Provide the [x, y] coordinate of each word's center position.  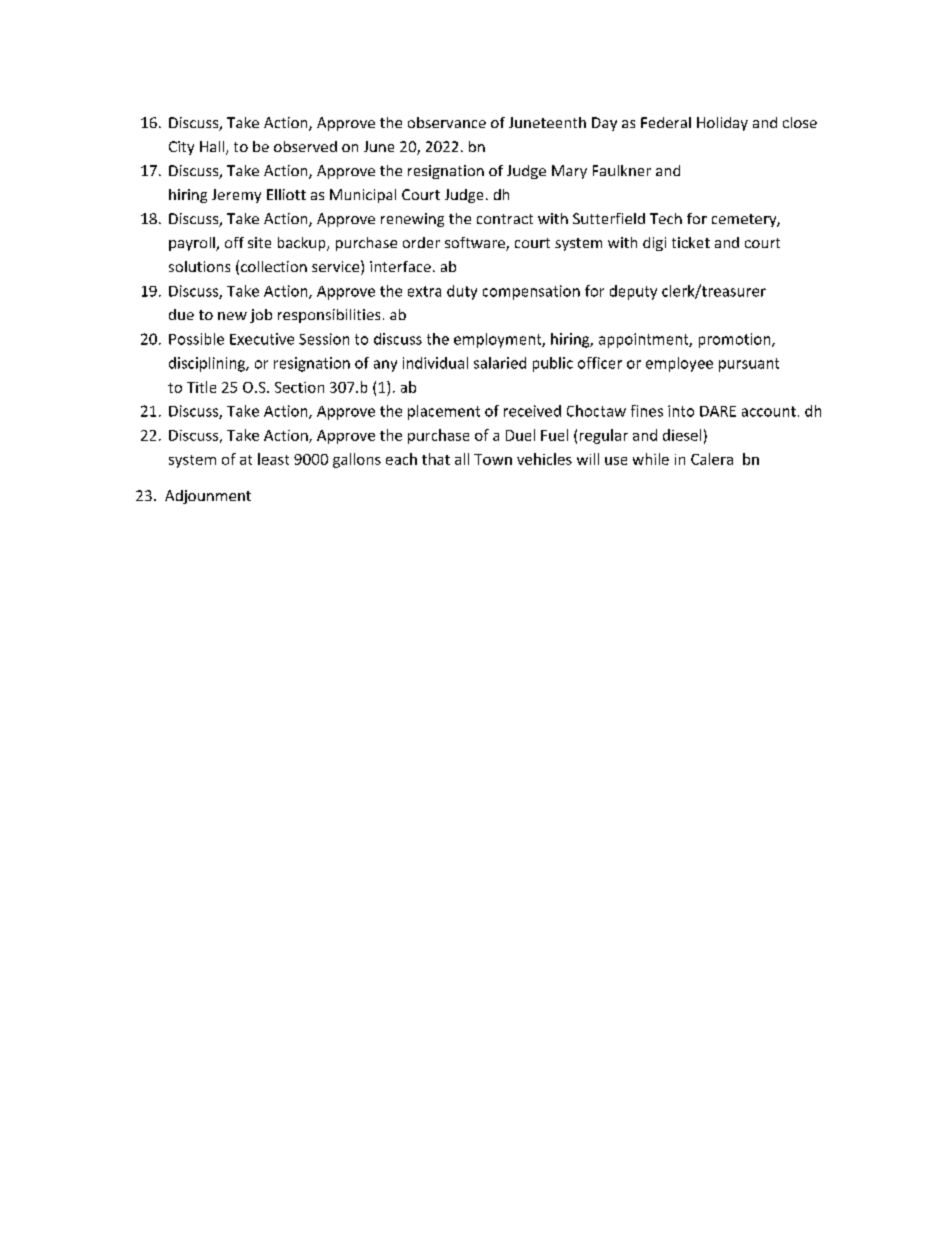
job [261, 316]
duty [462, 292]
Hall [213, 148]
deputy [633, 292]
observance [447, 122]
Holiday [722, 124]
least [273, 459]
